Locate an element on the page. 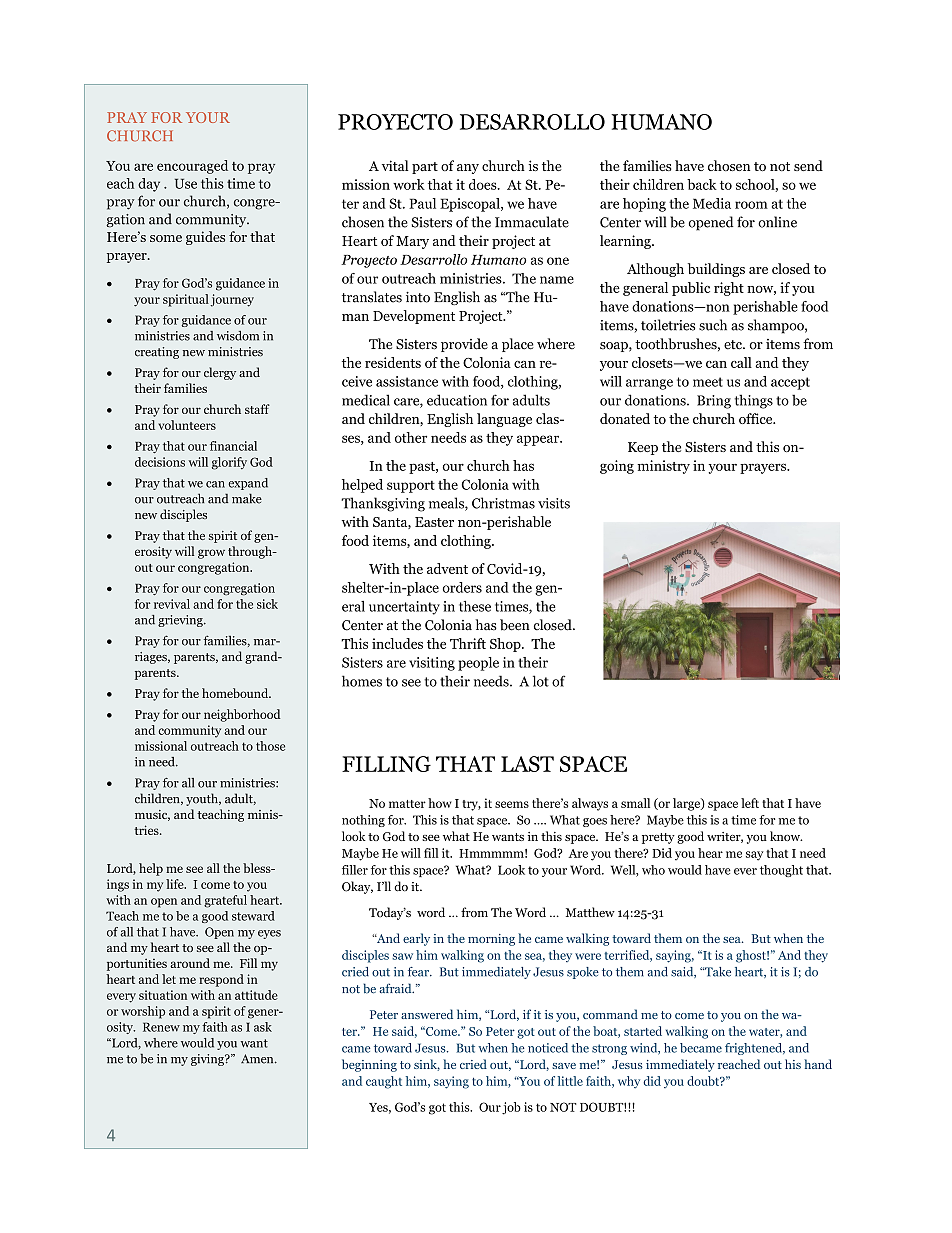 The image size is (952, 1233). Use is located at coordinates (186, 183).
